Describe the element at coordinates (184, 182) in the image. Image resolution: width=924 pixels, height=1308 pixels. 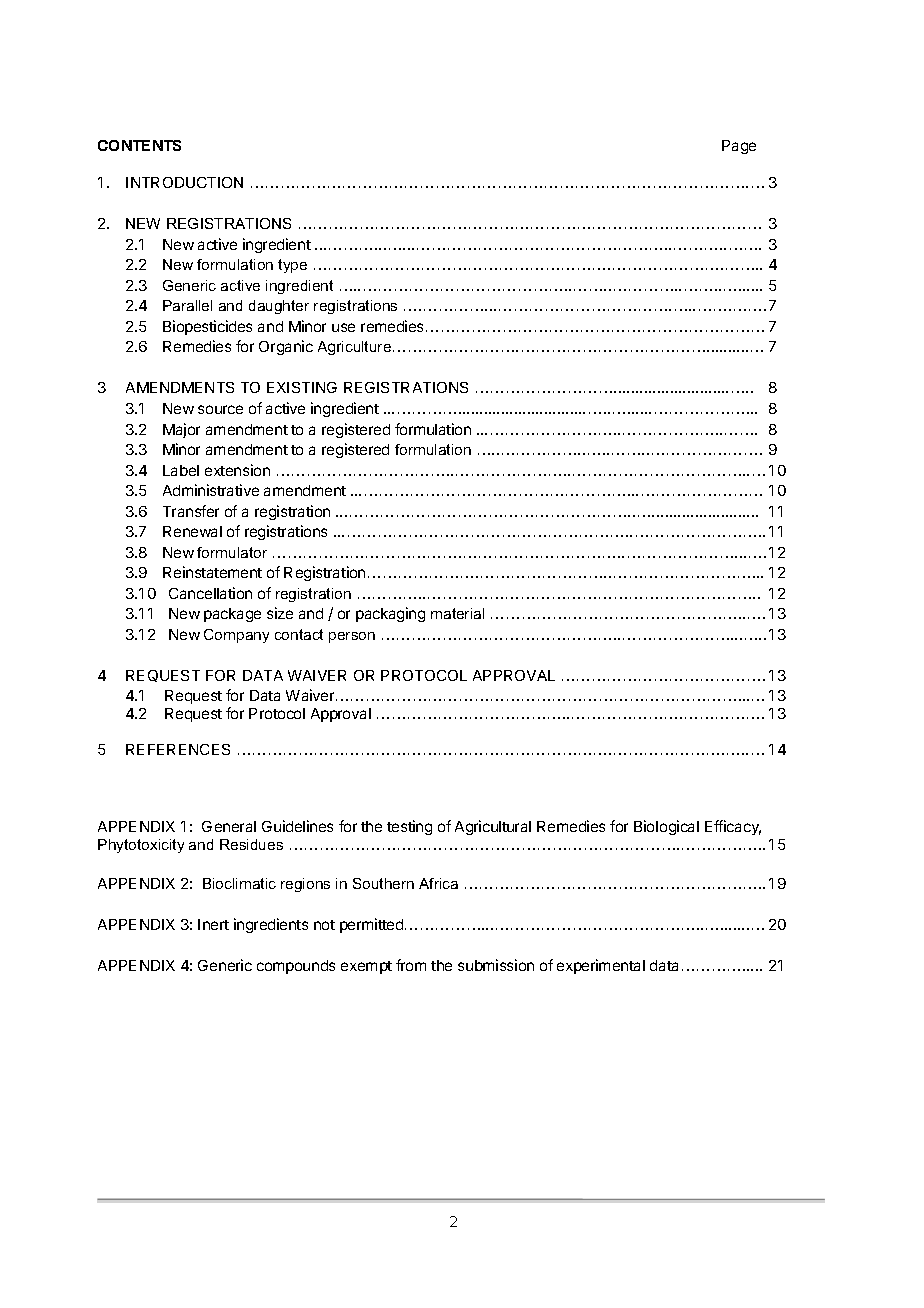
I see `INTRODUCTION` at that location.
